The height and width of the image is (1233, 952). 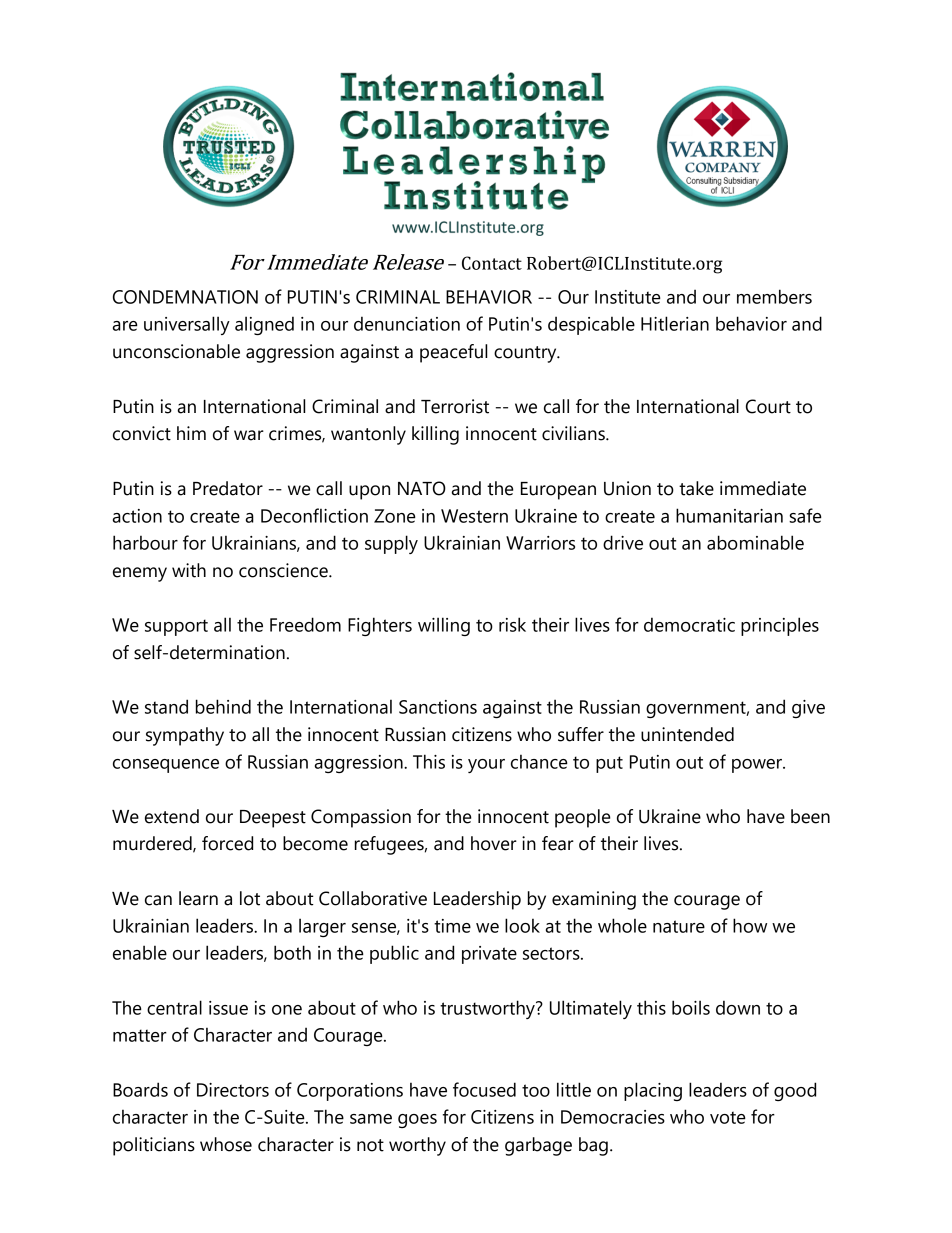 I want to click on Contact, so click(x=492, y=263).
